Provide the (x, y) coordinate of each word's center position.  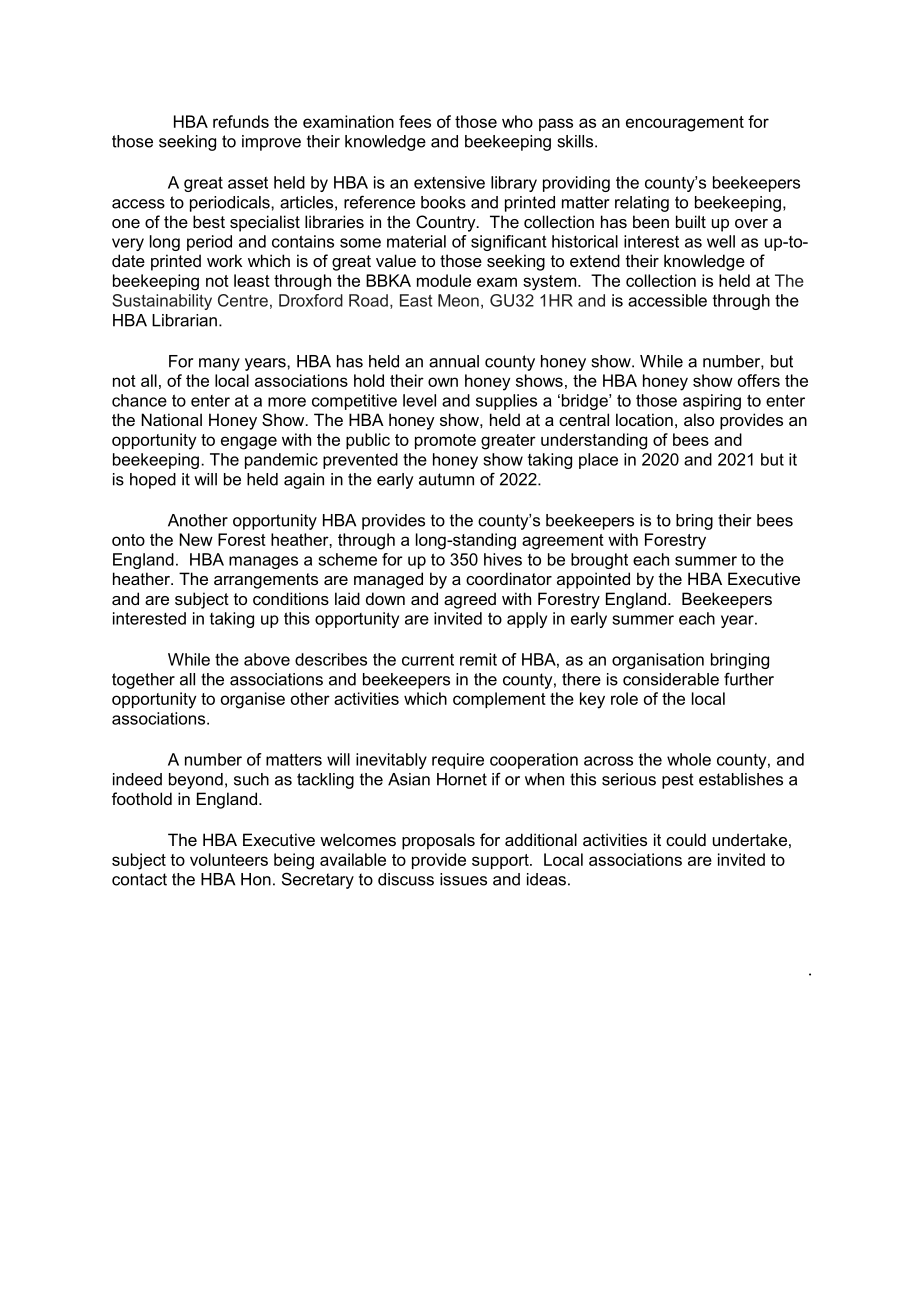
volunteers (229, 859)
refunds (241, 121)
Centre (243, 300)
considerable (671, 679)
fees (415, 121)
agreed (470, 600)
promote (445, 441)
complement (499, 700)
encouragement (685, 124)
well (721, 241)
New (196, 539)
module (444, 280)
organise (253, 700)
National (172, 419)
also (699, 419)
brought (599, 561)
